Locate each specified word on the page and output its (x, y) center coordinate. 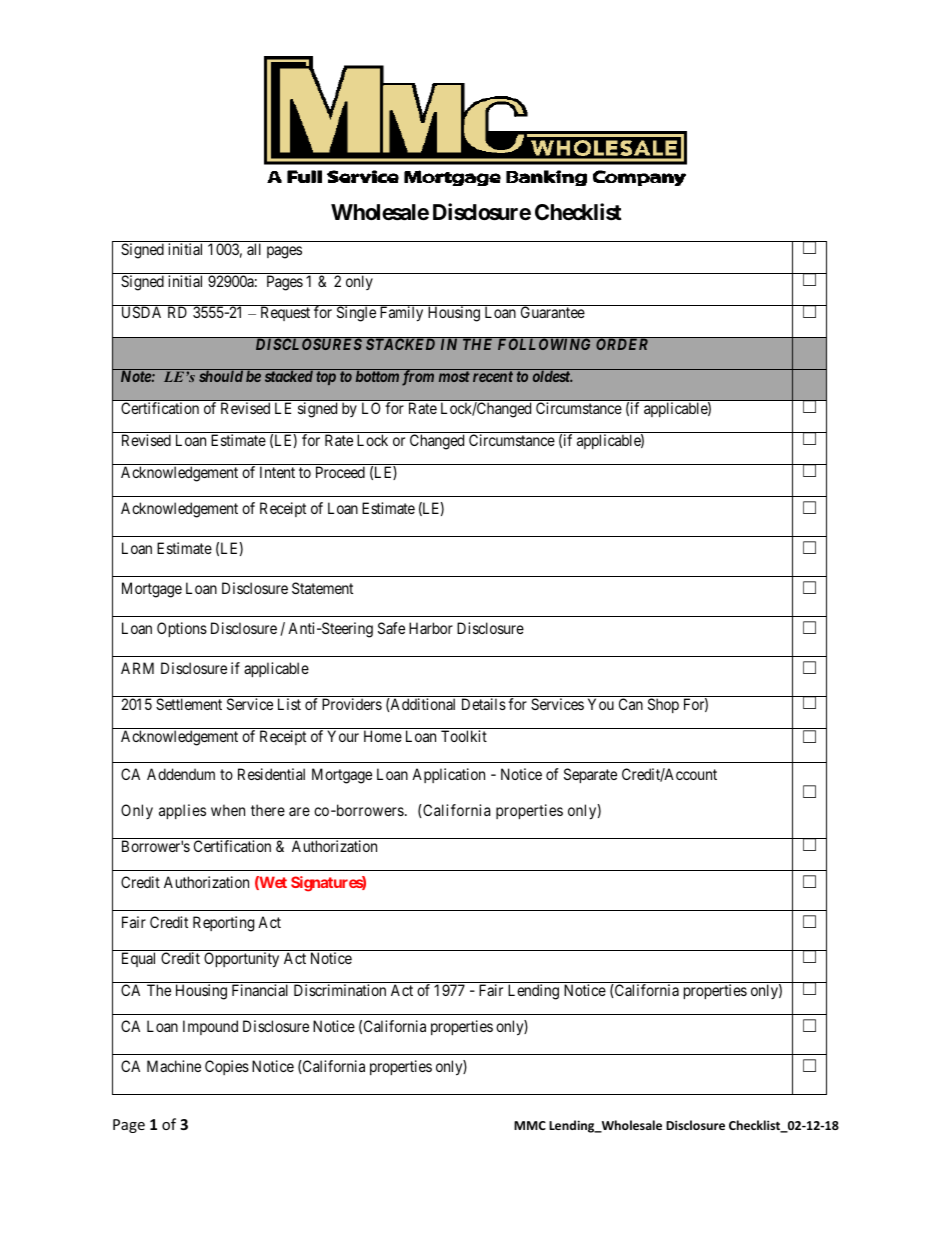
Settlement (189, 704)
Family (401, 314)
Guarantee (553, 312)
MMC (530, 1125)
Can (631, 704)
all (254, 249)
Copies (227, 1067)
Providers (352, 704)
